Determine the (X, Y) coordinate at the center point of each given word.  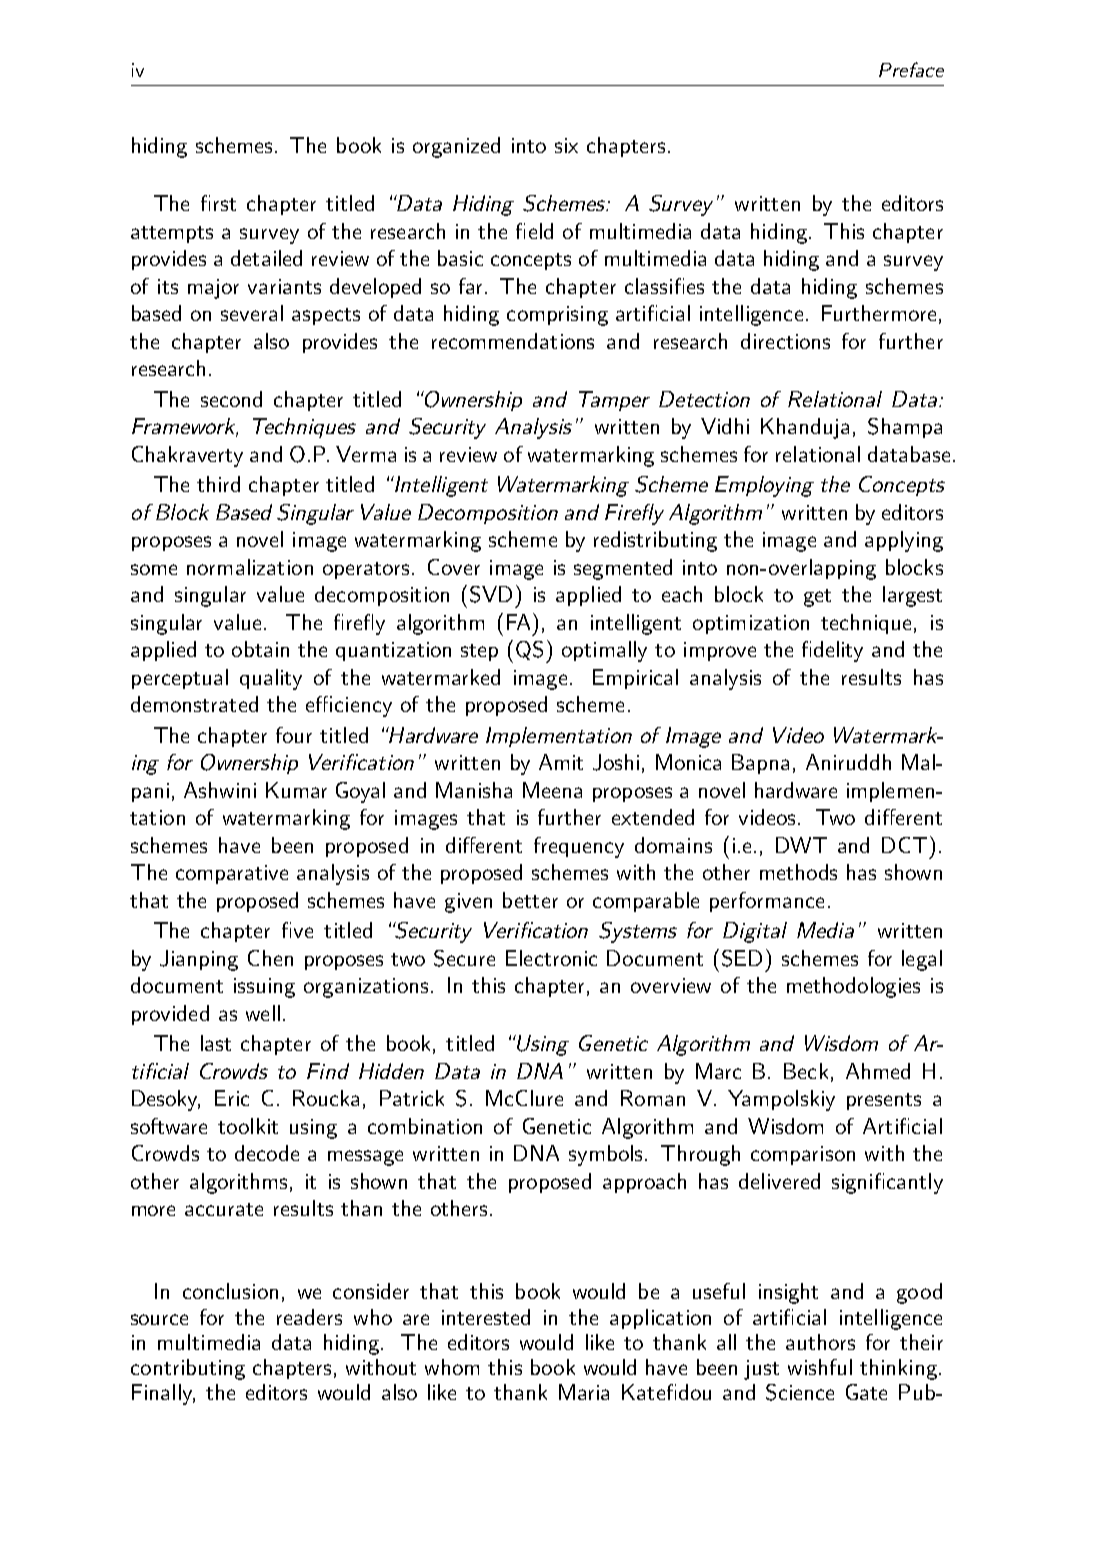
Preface (911, 69)
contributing (188, 1369)
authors (820, 1342)
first (218, 203)
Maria (584, 1392)
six (566, 145)
